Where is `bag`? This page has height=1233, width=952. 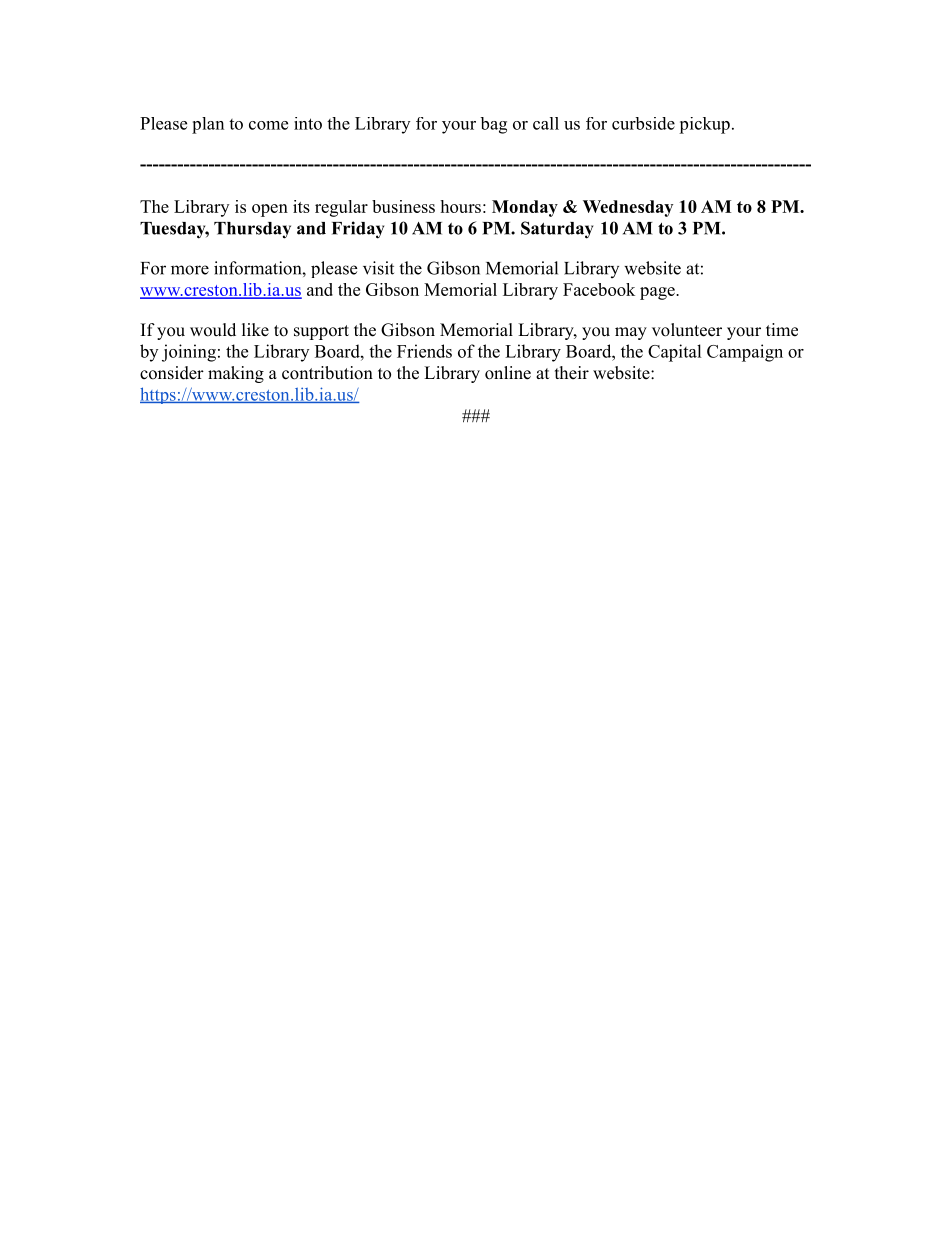 bag is located at coordinates (493, 125).
